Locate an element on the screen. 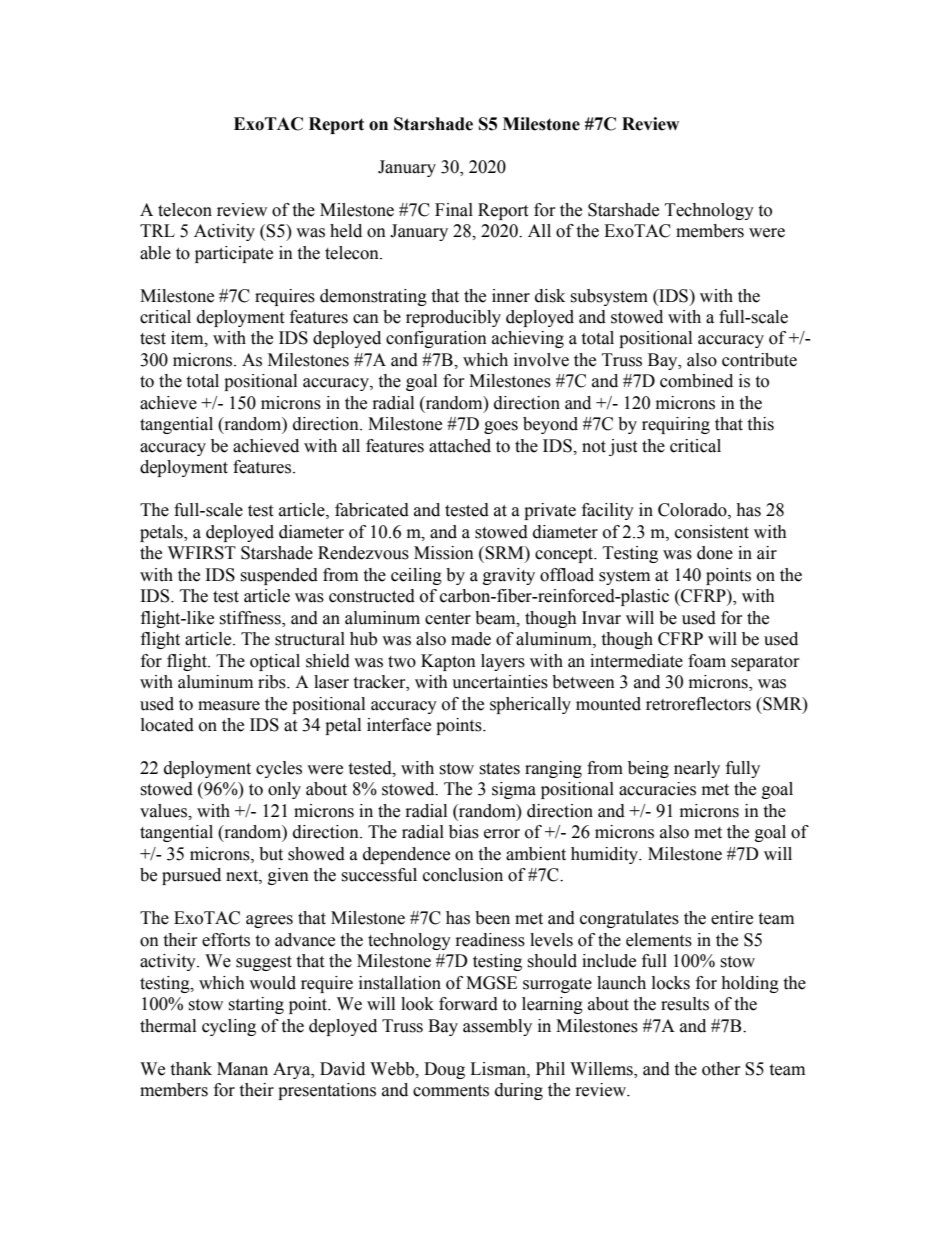  Doug is located at coordinates (444, 1070).
